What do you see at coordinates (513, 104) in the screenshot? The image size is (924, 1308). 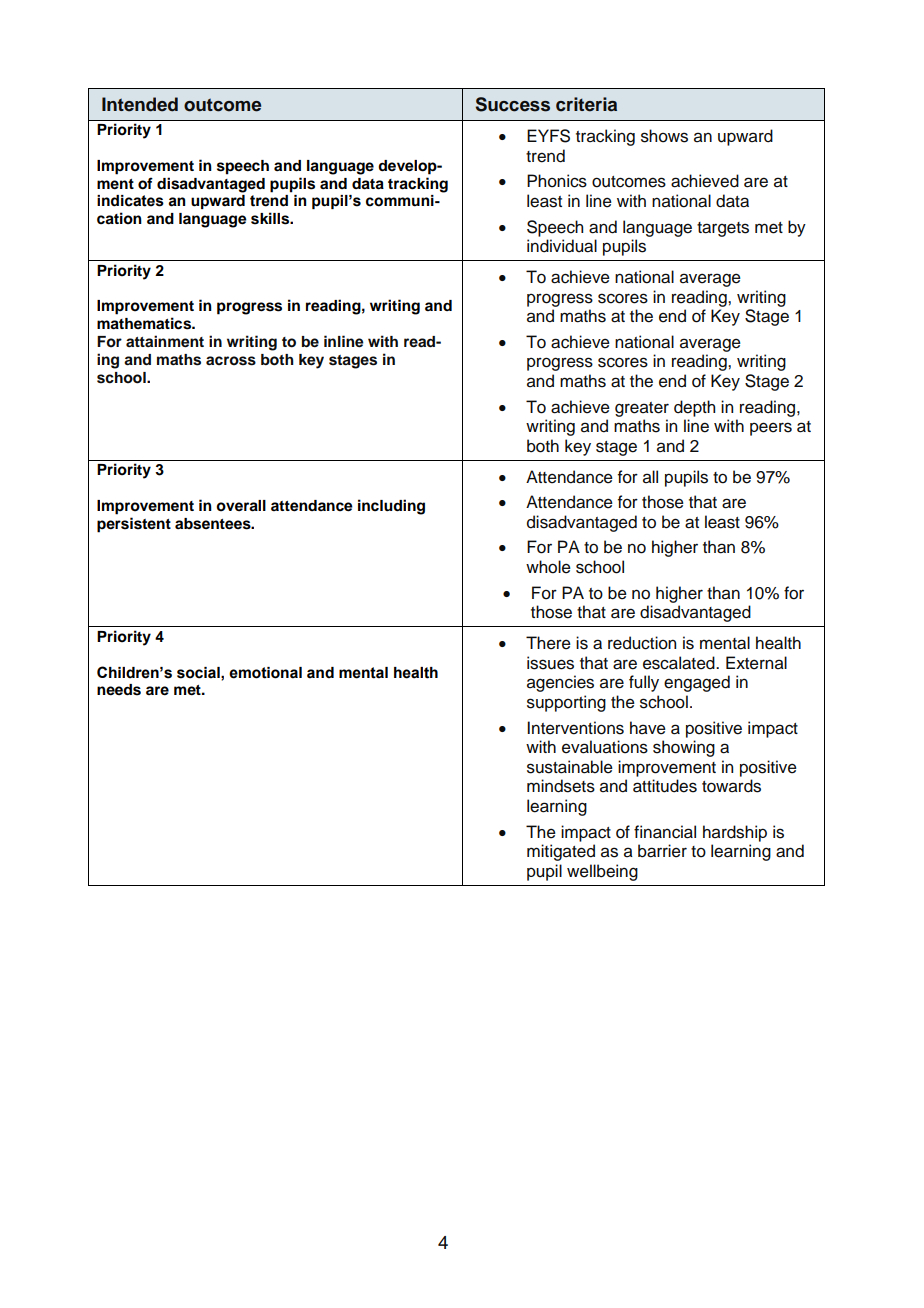 I see `Success` at bounding box center [513, 104].
